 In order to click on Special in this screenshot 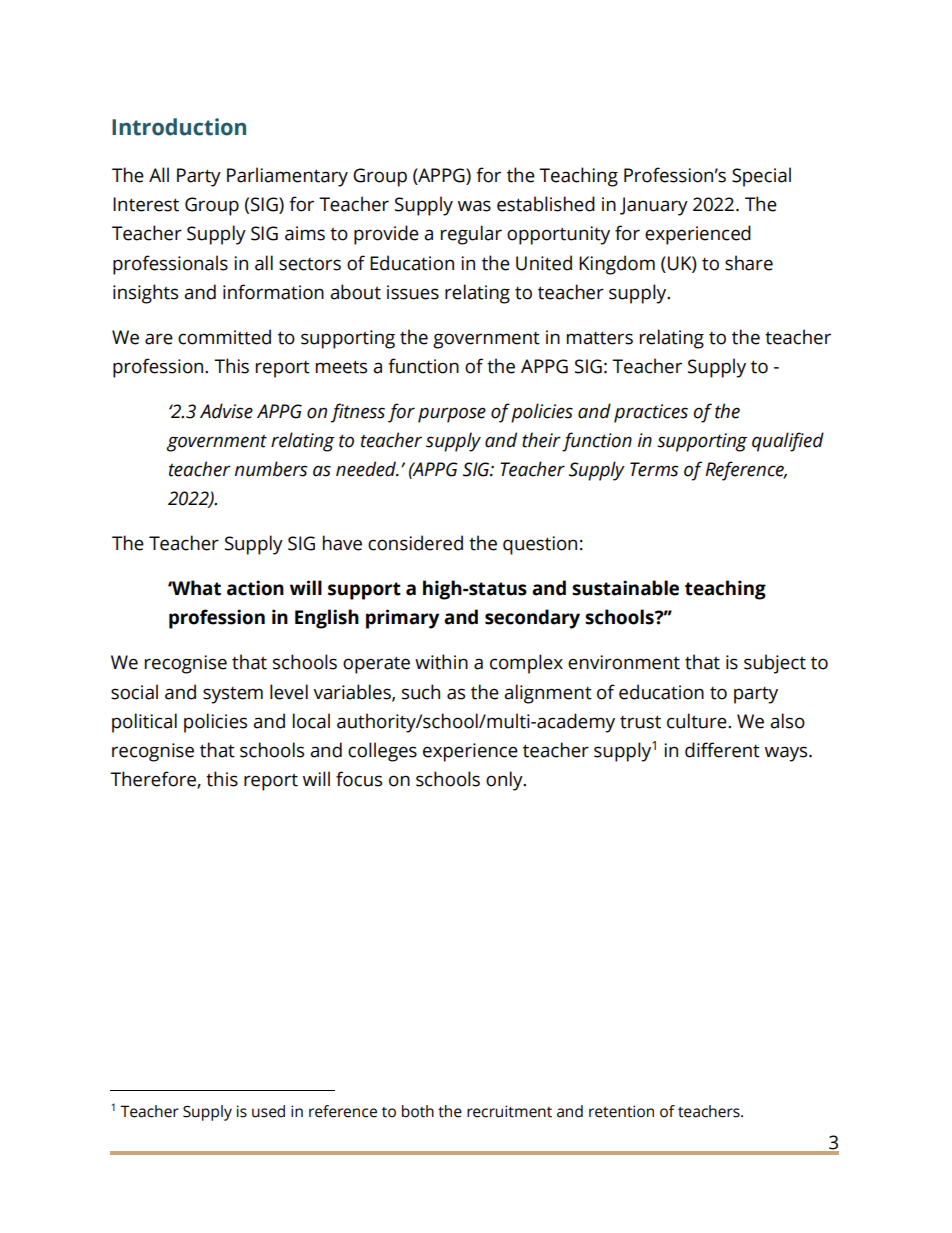, I will do `click(761, 177)`.
